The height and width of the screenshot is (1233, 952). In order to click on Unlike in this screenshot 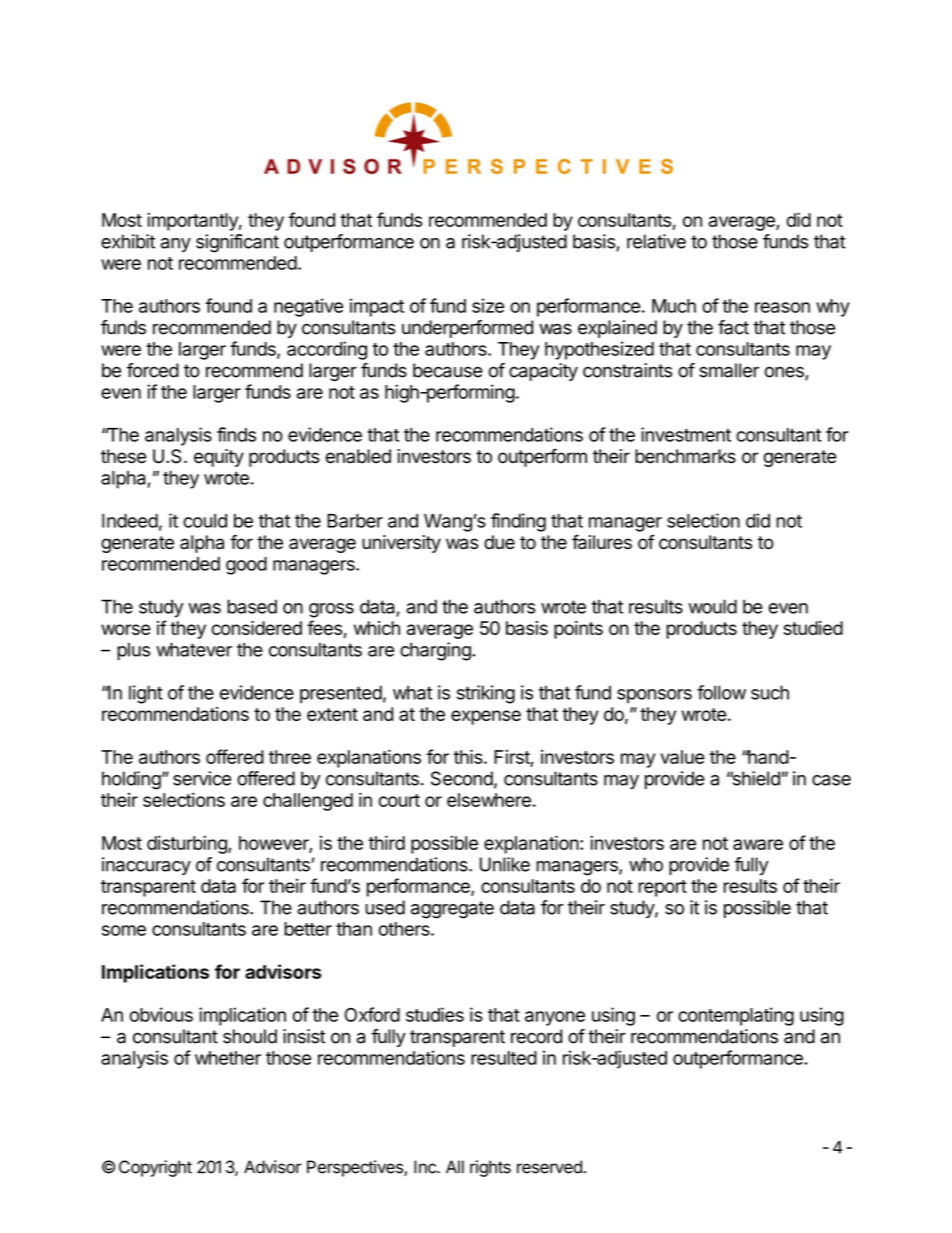, I will do `click(505, 864)`.
